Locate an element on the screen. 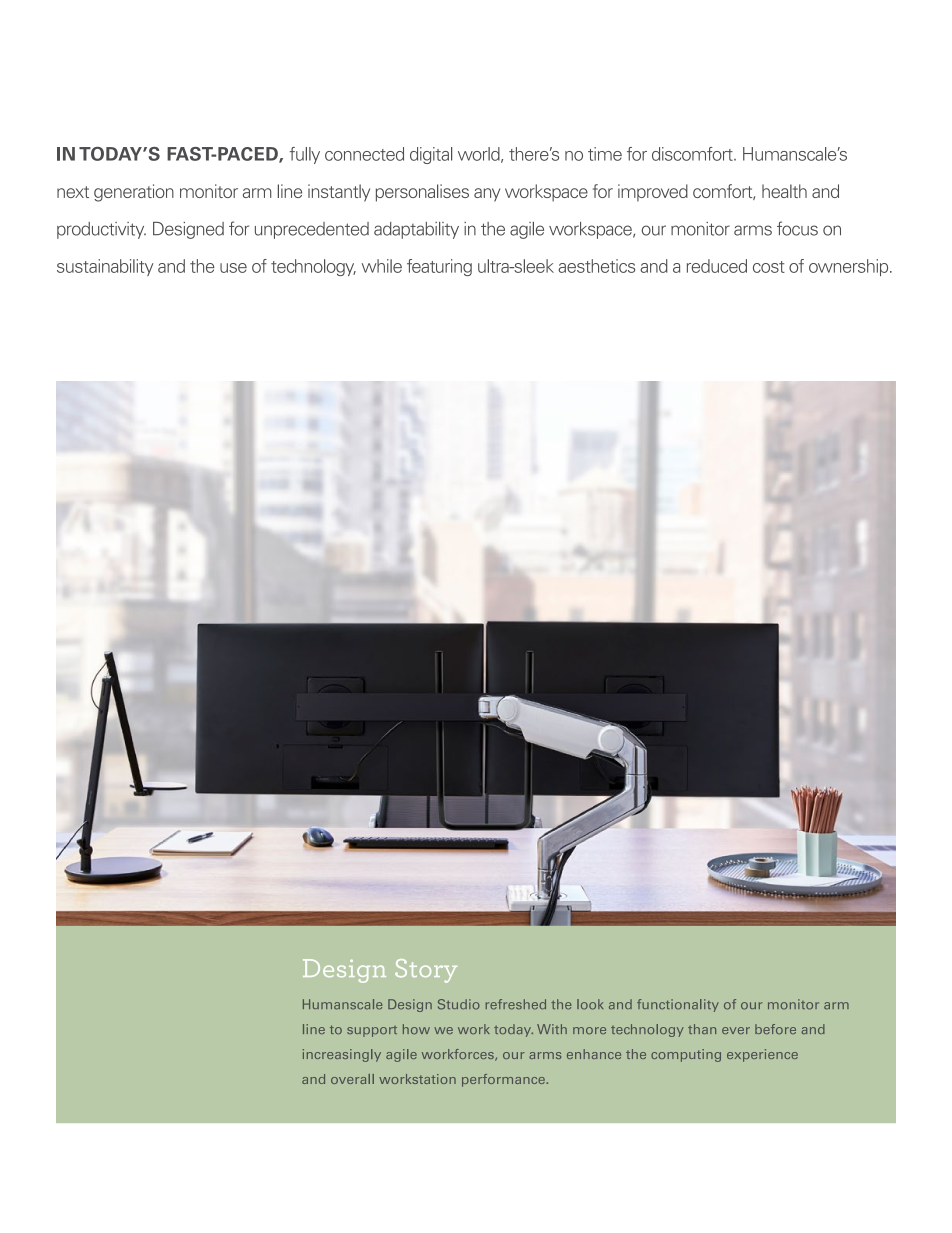  featuring is located at coordinates (439, 267).
